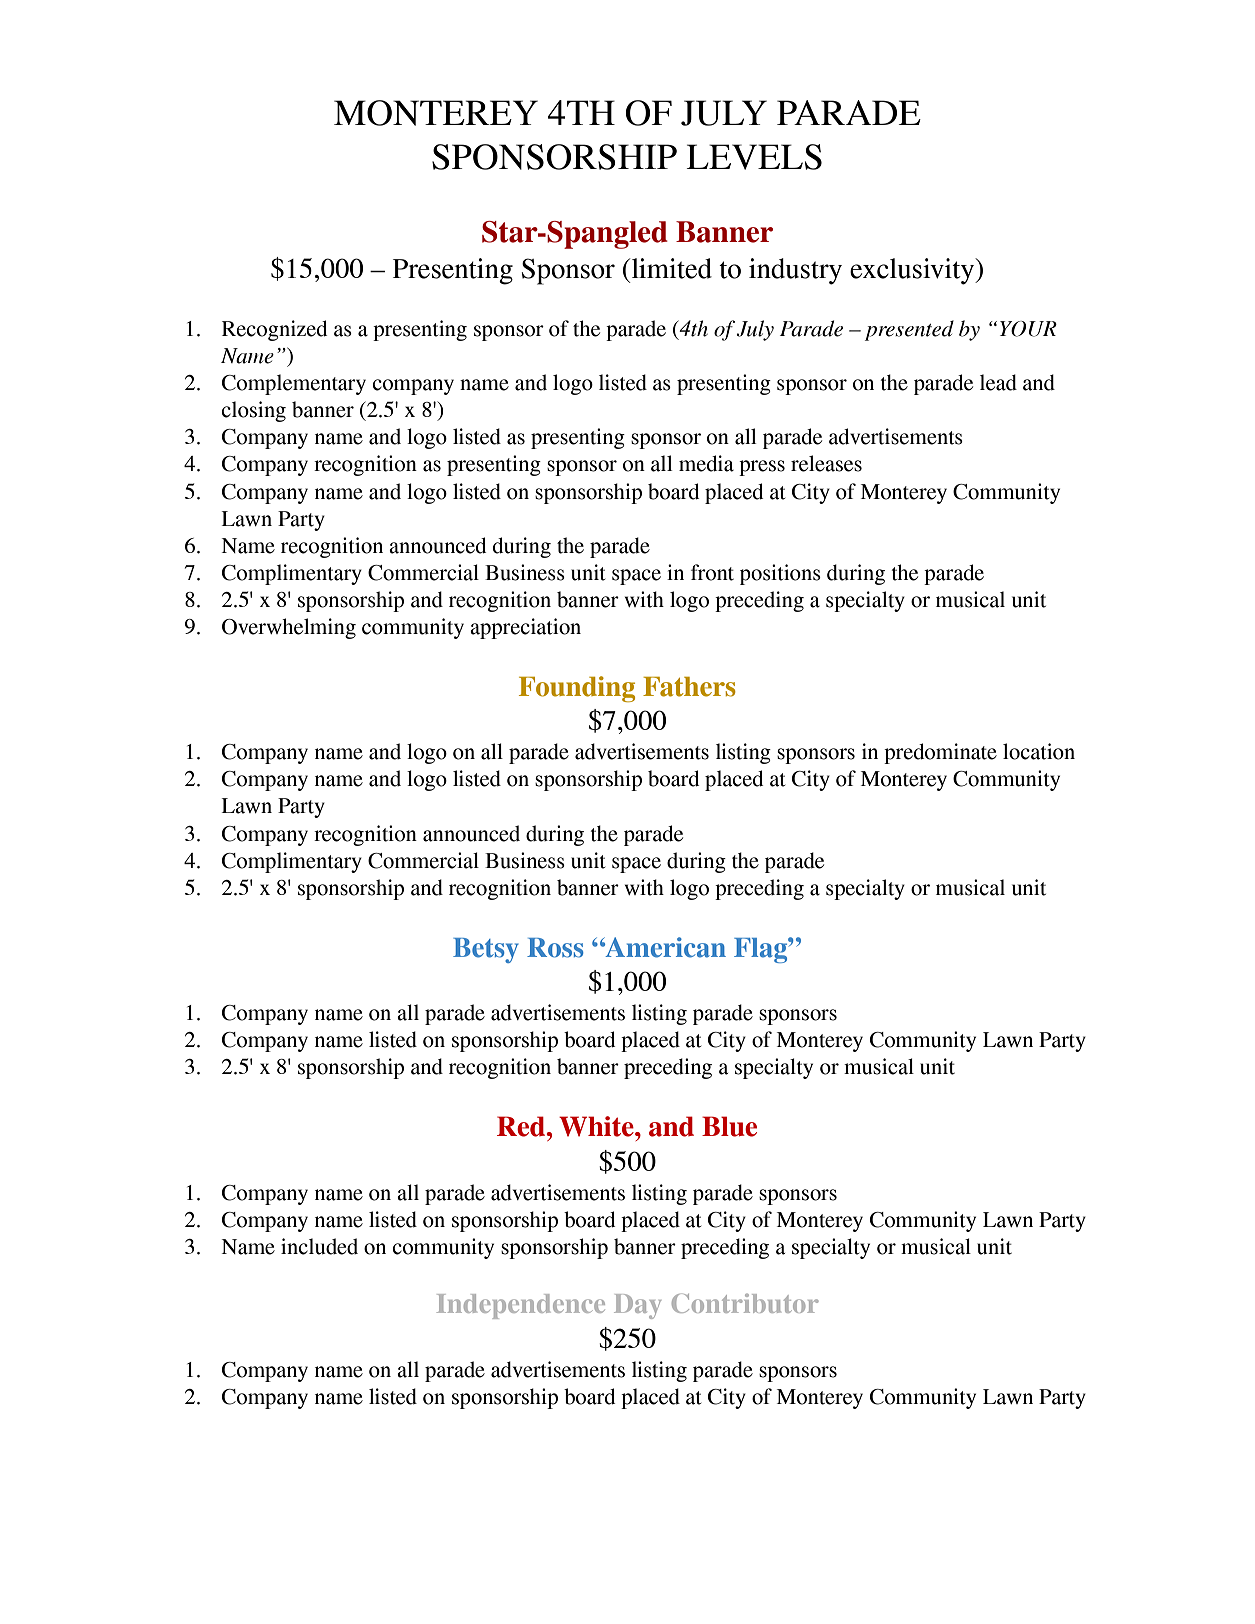 The image size is (1255, 1624). What do you see at coordinates (319, 1246) in the page?
I see `included` at bounding box center [319, 1246].
